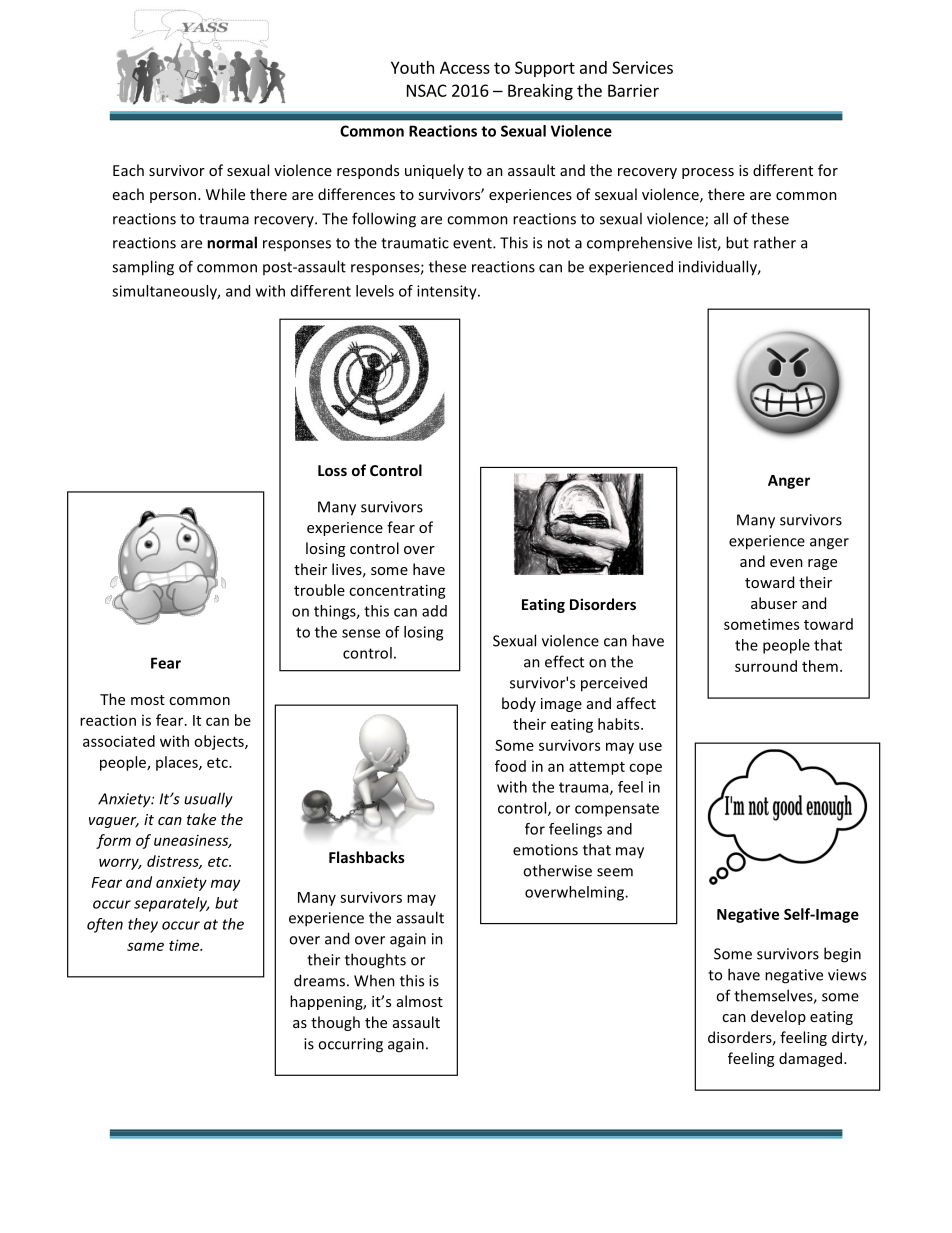  What do you see at coordinates (332, 470) in the page?
I see `Loss` at bounding box center [332, 470].
